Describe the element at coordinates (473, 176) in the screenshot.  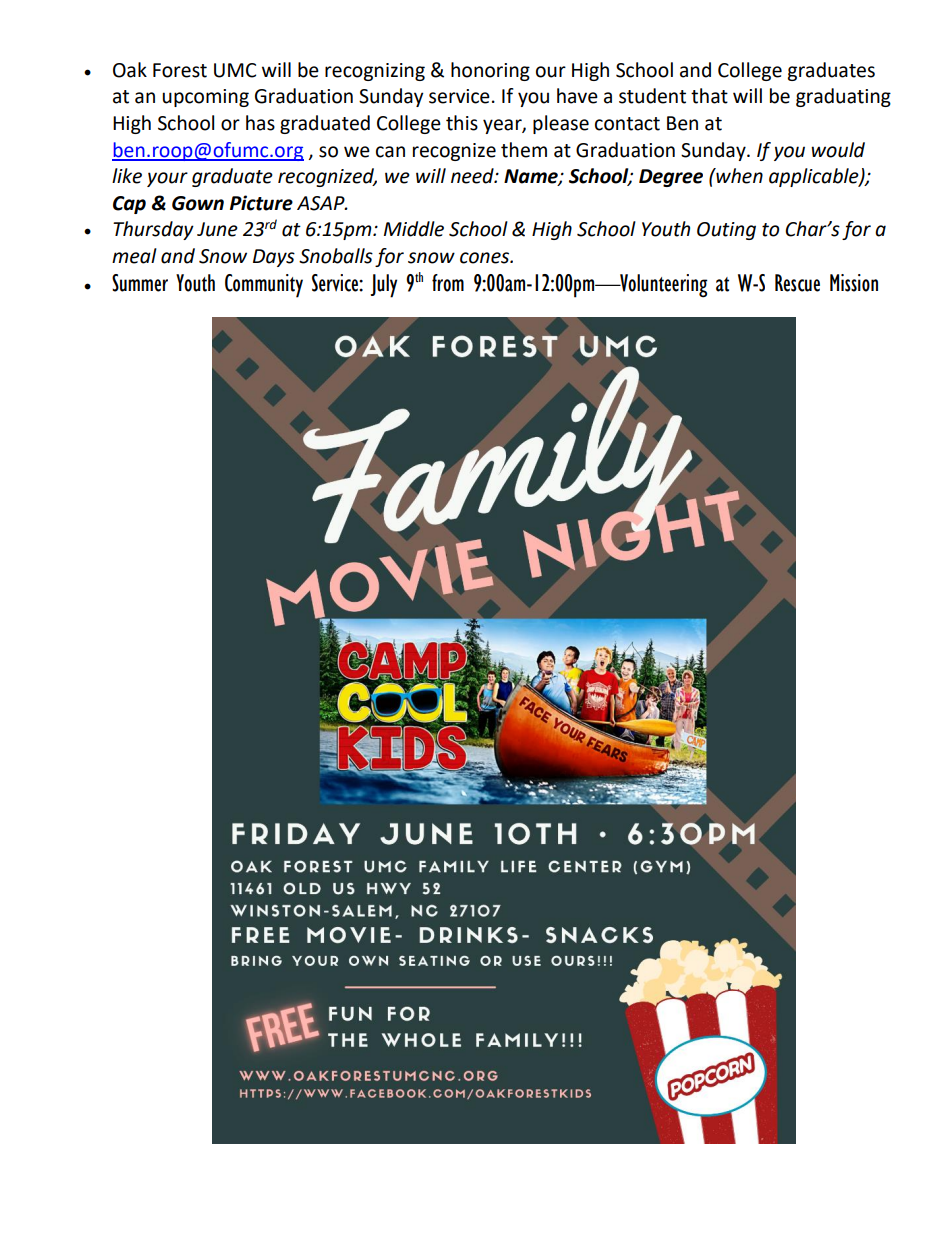
I see `need` at that location.
